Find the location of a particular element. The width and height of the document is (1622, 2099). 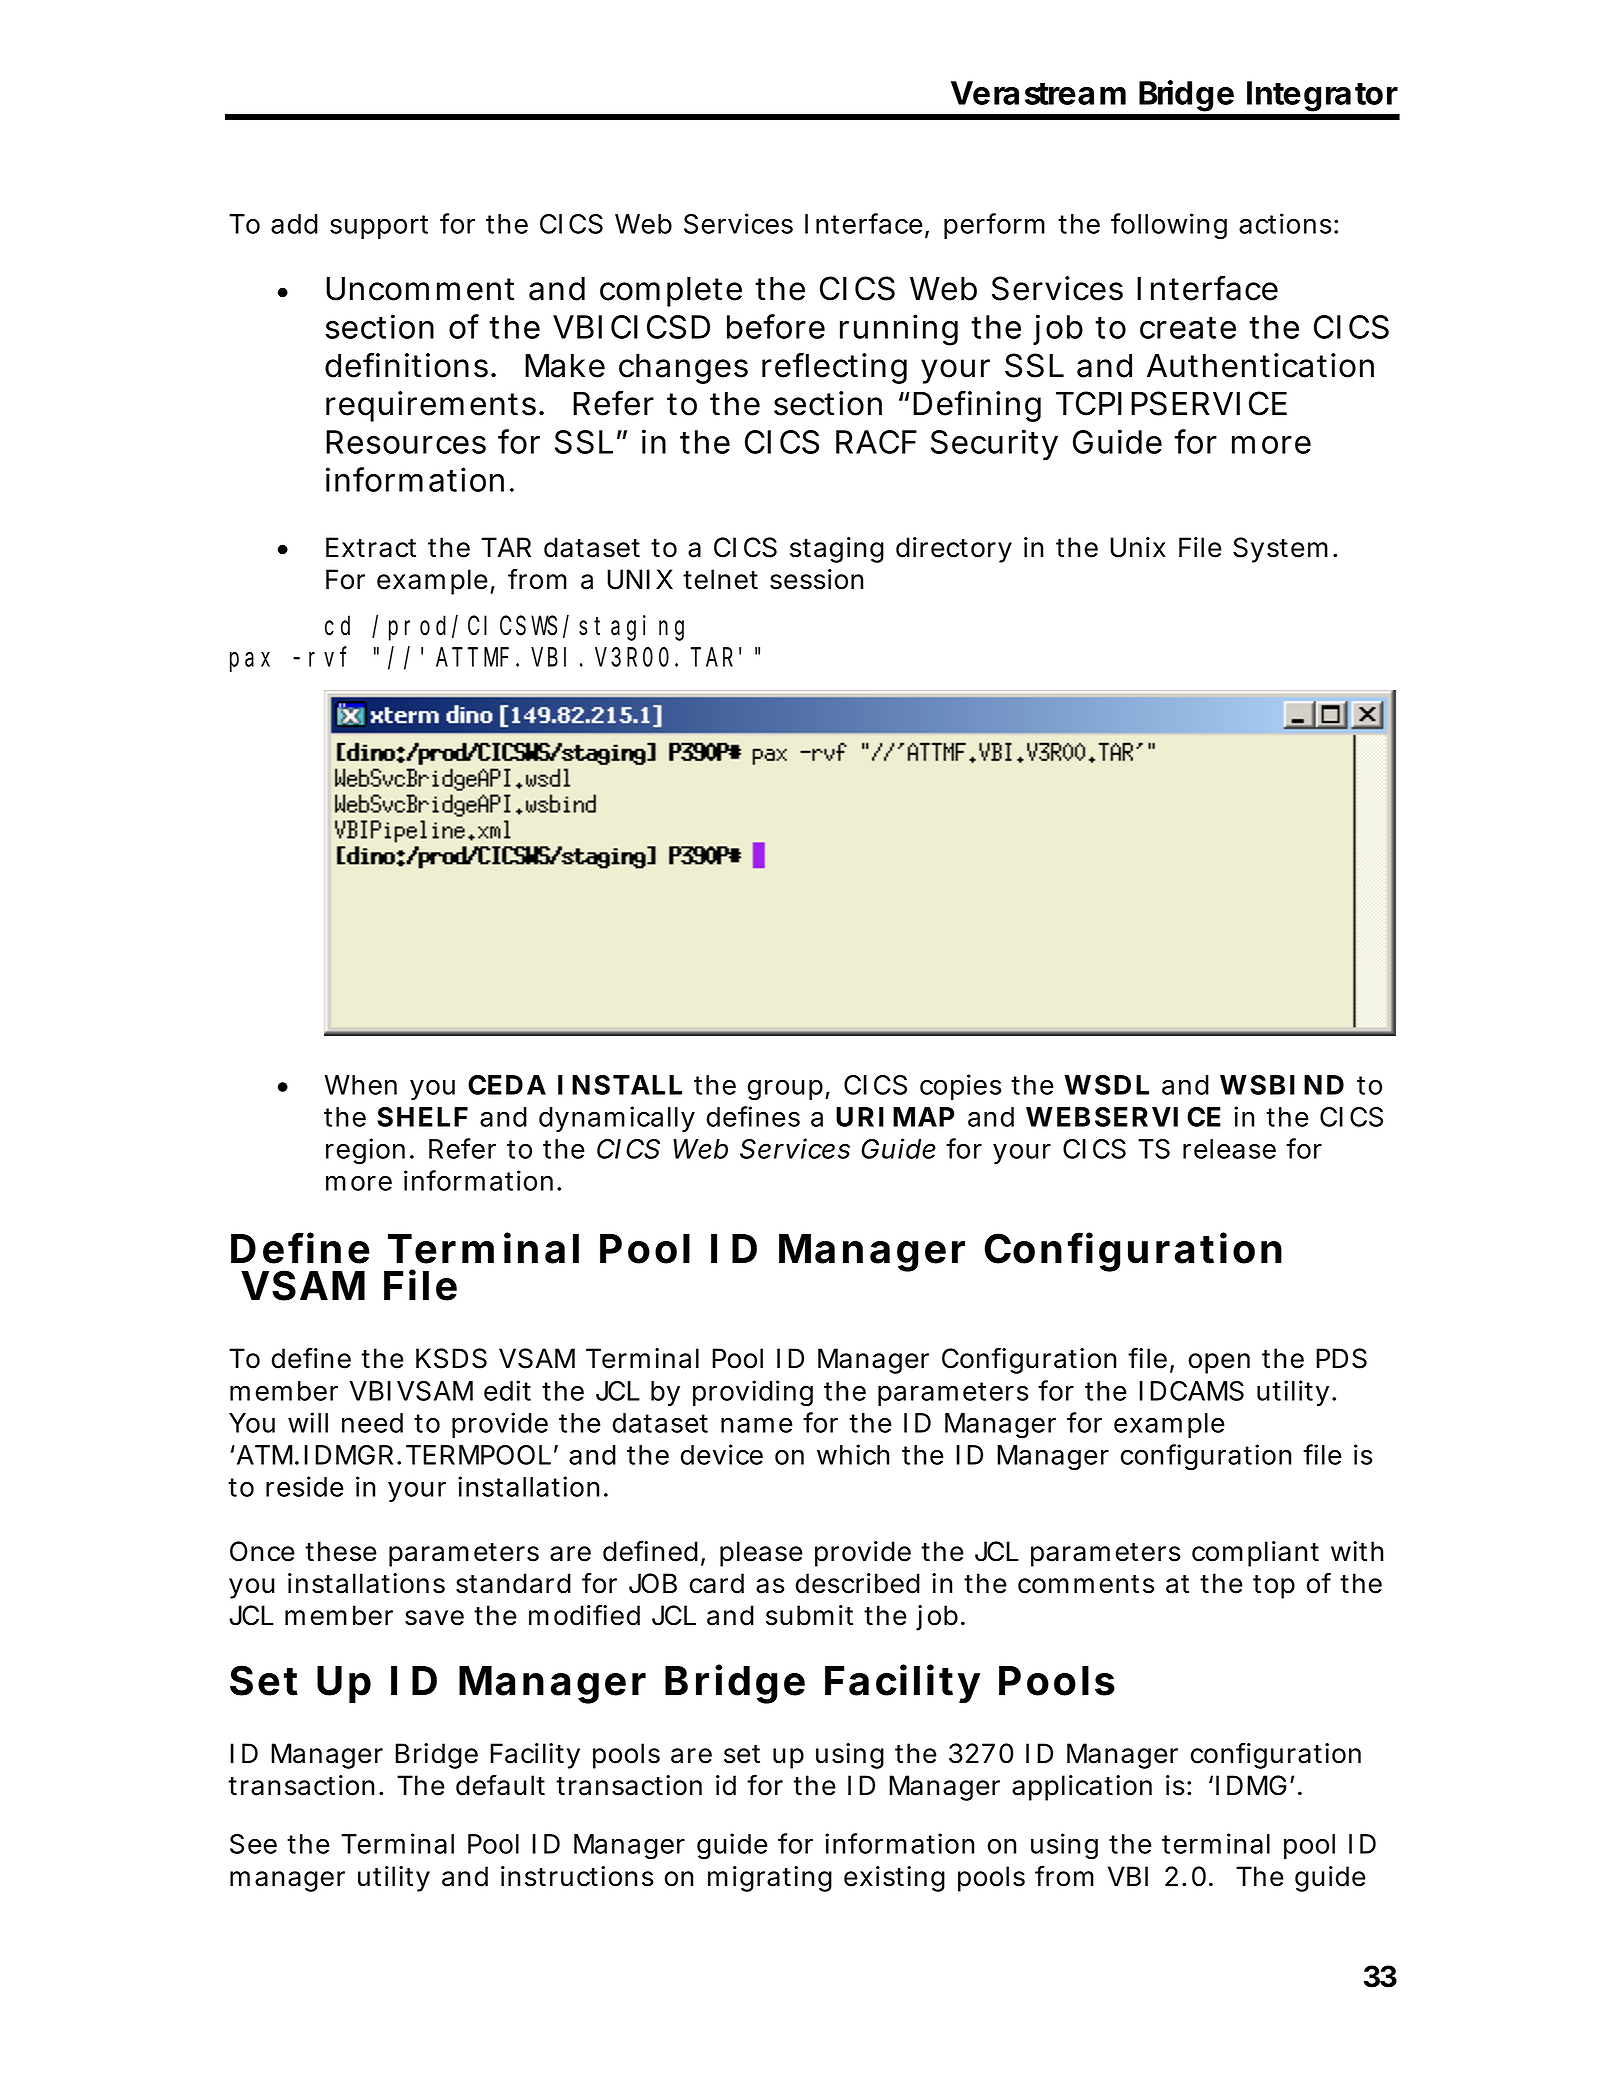

Extract is located at coordinates (371, 547).
